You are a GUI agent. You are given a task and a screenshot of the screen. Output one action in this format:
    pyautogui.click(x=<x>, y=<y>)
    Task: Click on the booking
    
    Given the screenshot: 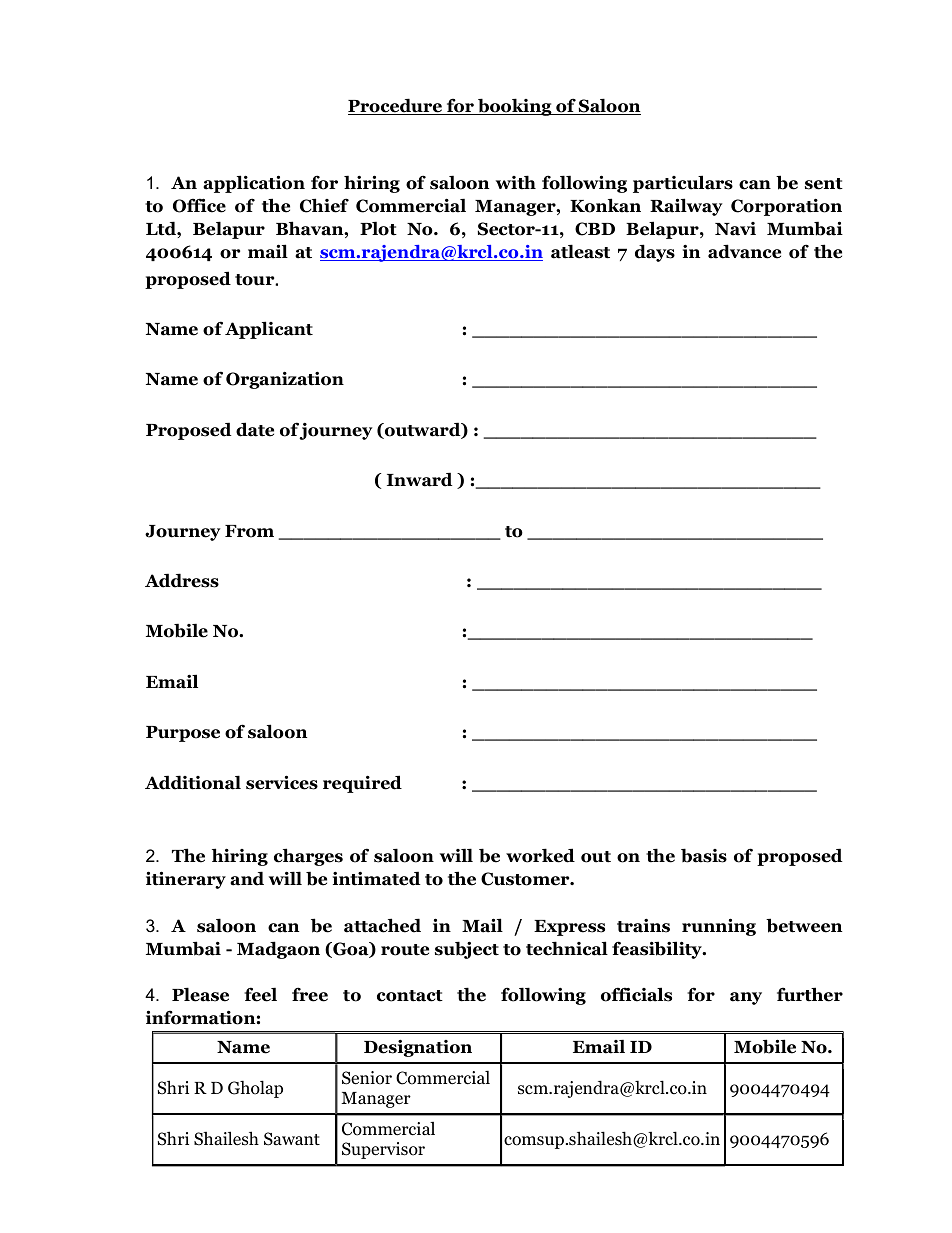 What is the action you would take?
    pyautogui.click(x=515, y=107)
